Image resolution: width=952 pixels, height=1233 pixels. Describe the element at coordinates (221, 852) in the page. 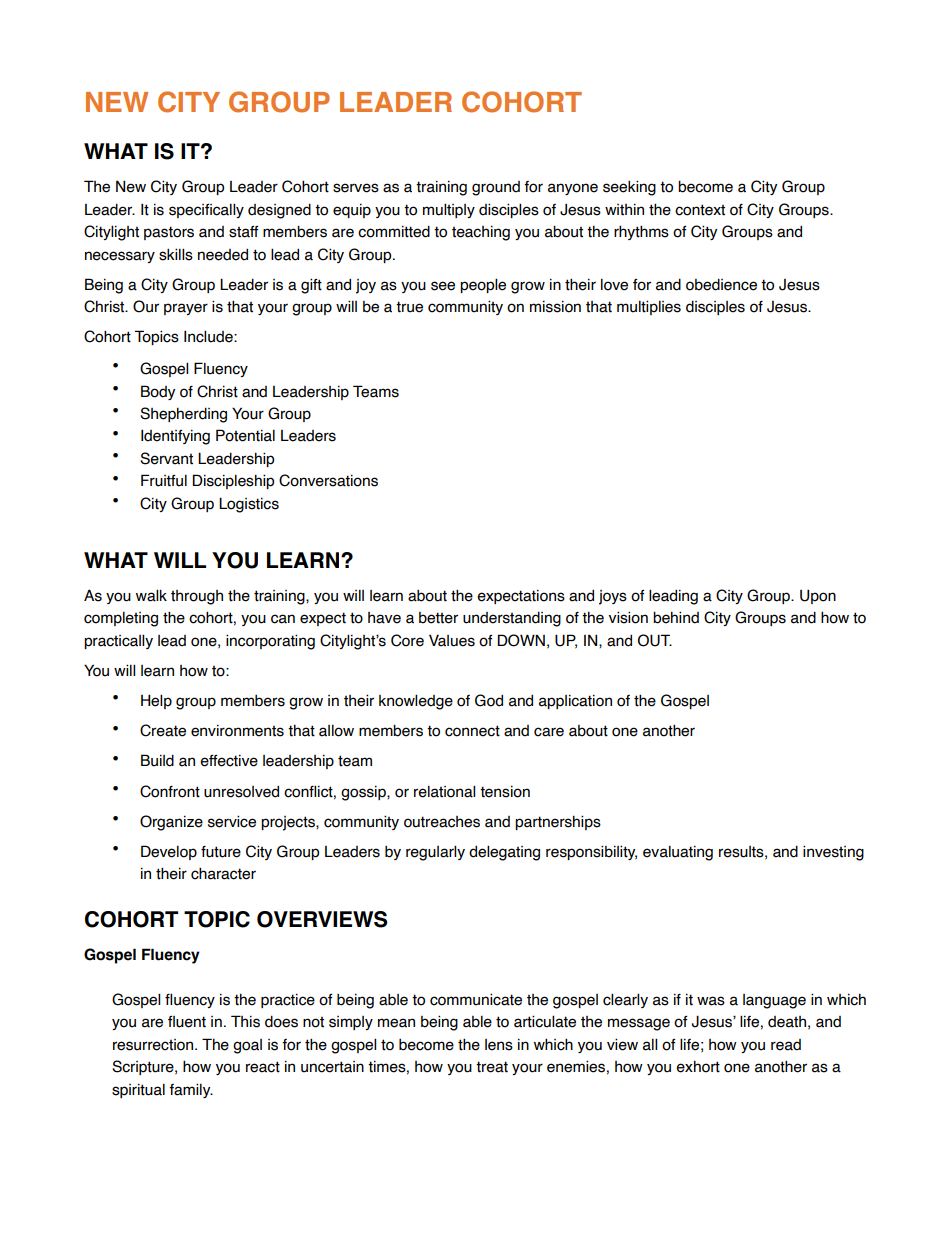

I see `future` at that location.
